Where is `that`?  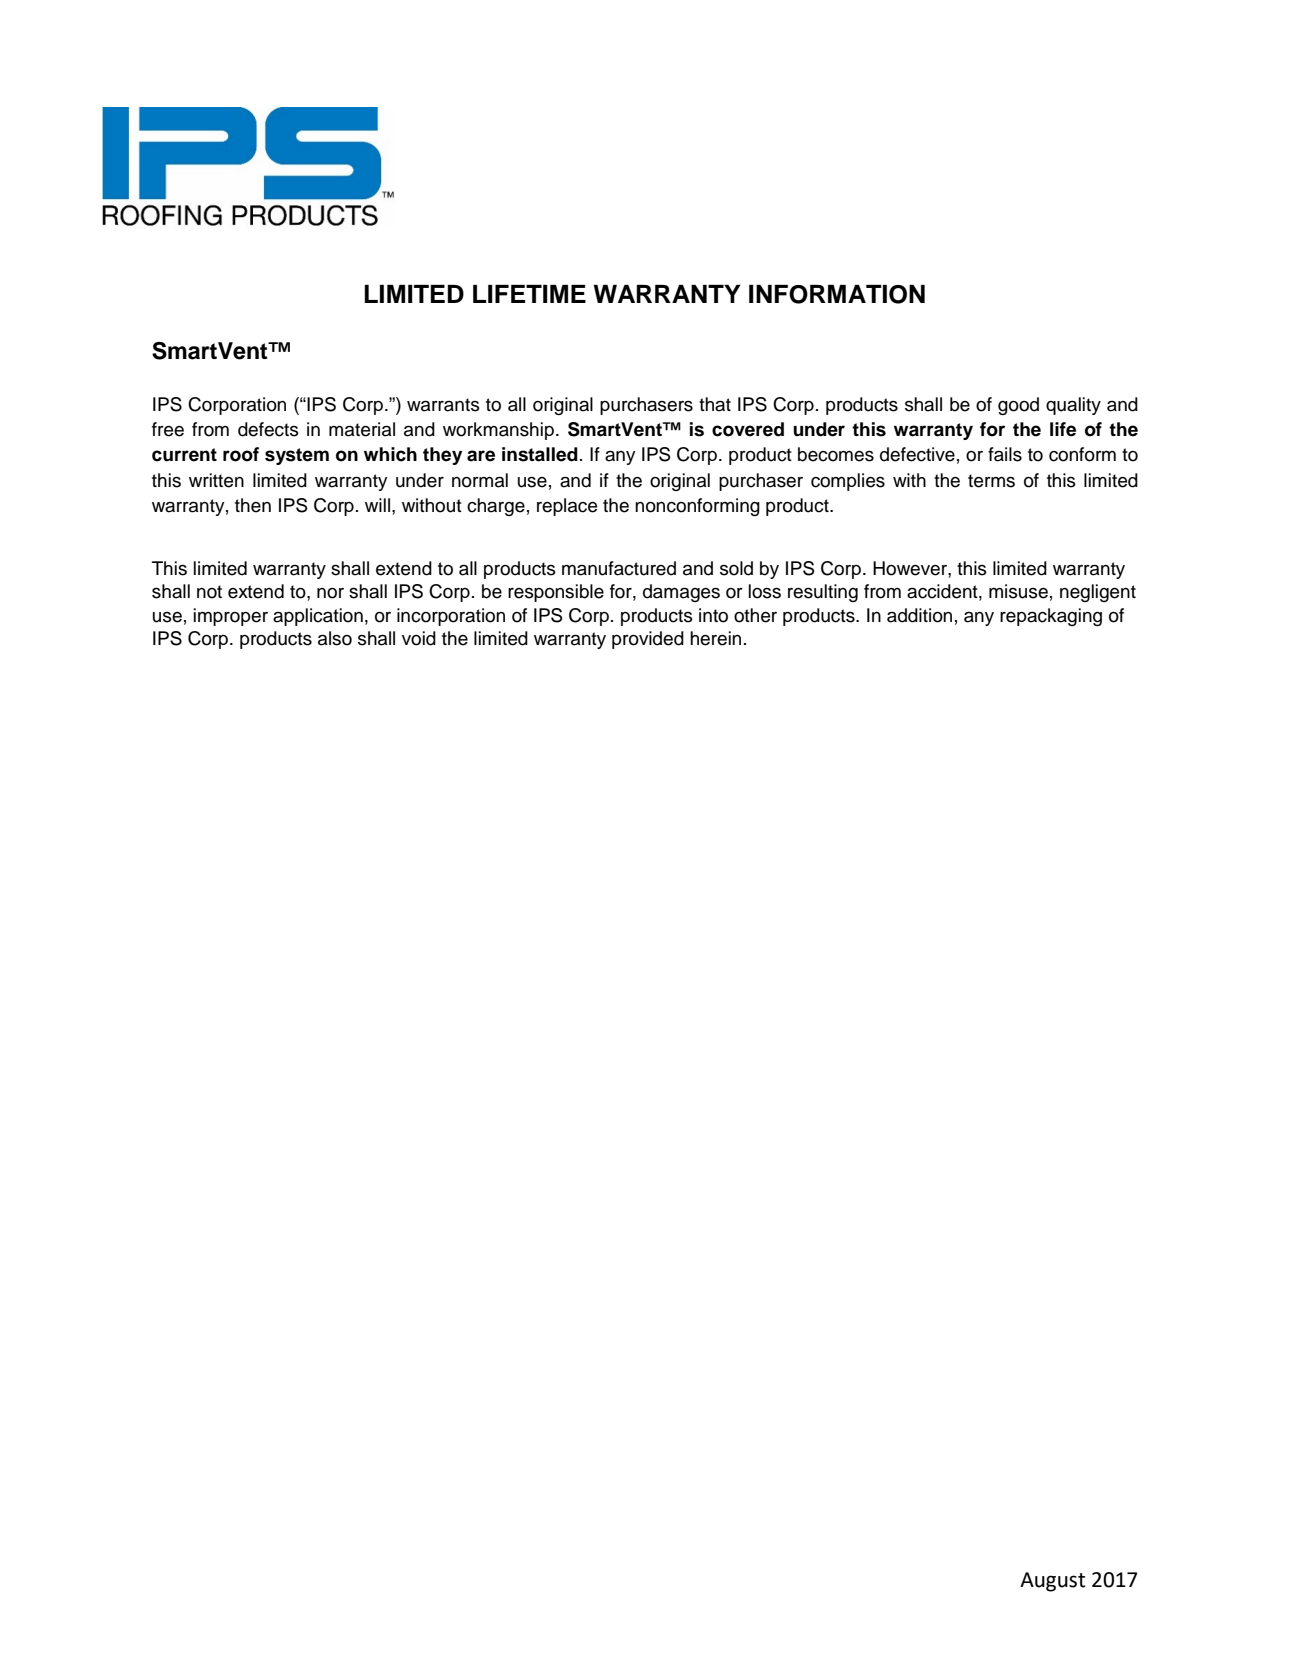
that is located at coordinates (715, 404).
